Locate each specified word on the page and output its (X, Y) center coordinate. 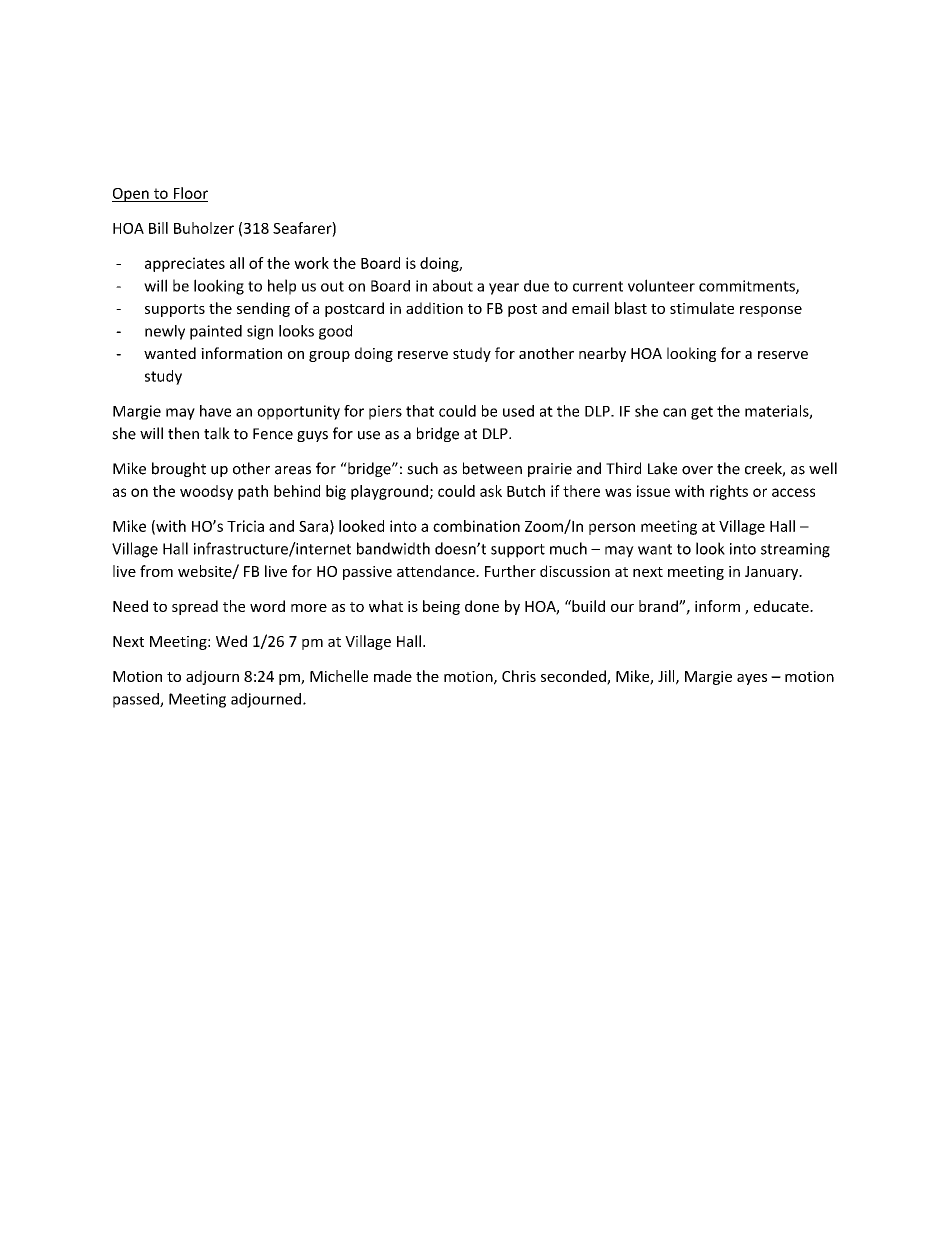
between (492, 468)
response (771, 311)
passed (137, 700)
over (697, 470)
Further (510, 571)
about (453, 285)
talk (217, 433)
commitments (748, 287)
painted (216, 332)
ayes (752, 679)
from (156, 571)
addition (434, 308)
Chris (519, 676)
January (772, 573)
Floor (191, 193)
